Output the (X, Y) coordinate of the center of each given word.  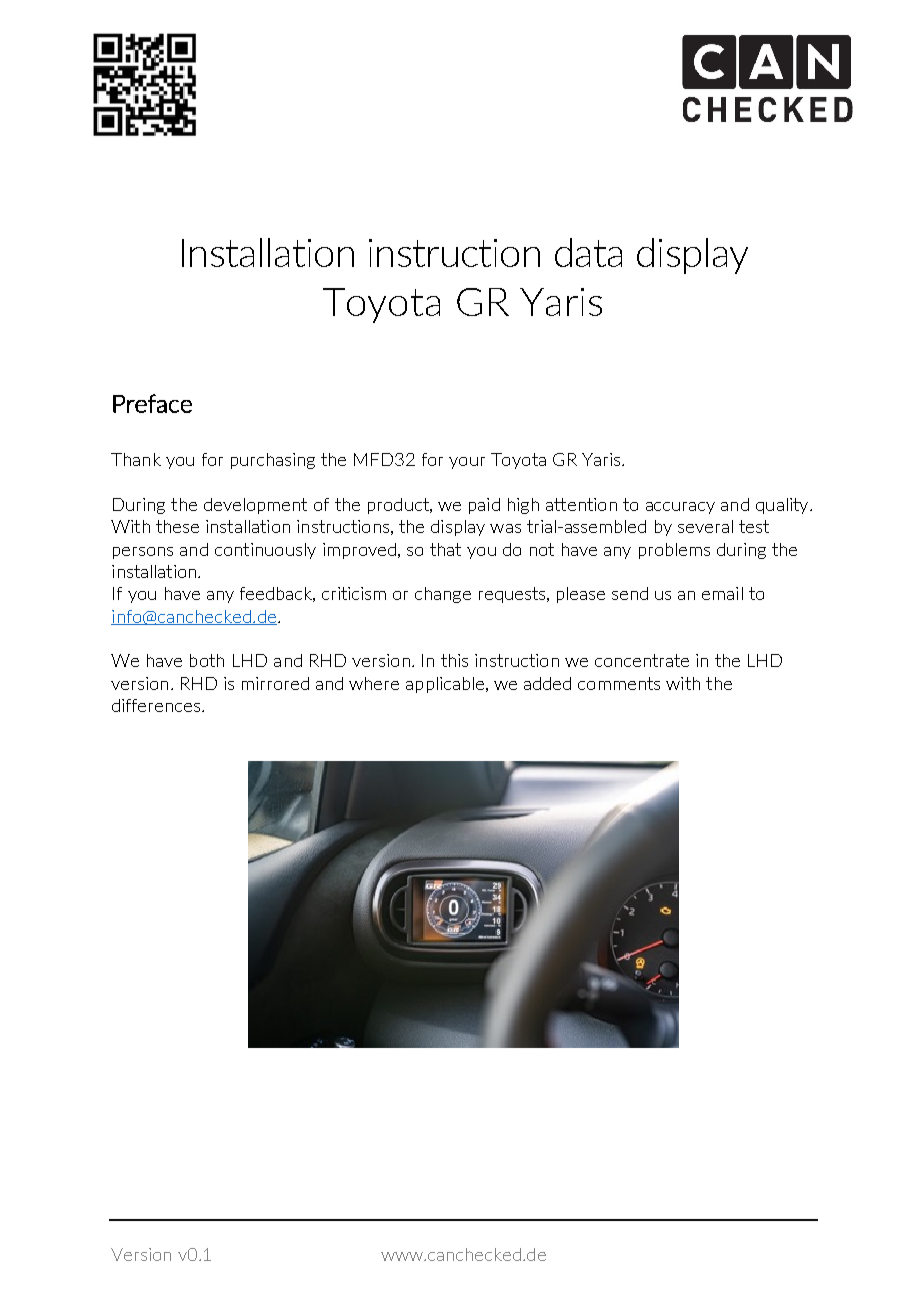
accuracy (680, 508)
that (445, 549)
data (588, 252)
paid (484, 506)
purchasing (273, 461)
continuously (265, 551)
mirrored (275, 683)
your (467, 463)
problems (674, 551)
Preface (152, 403)
